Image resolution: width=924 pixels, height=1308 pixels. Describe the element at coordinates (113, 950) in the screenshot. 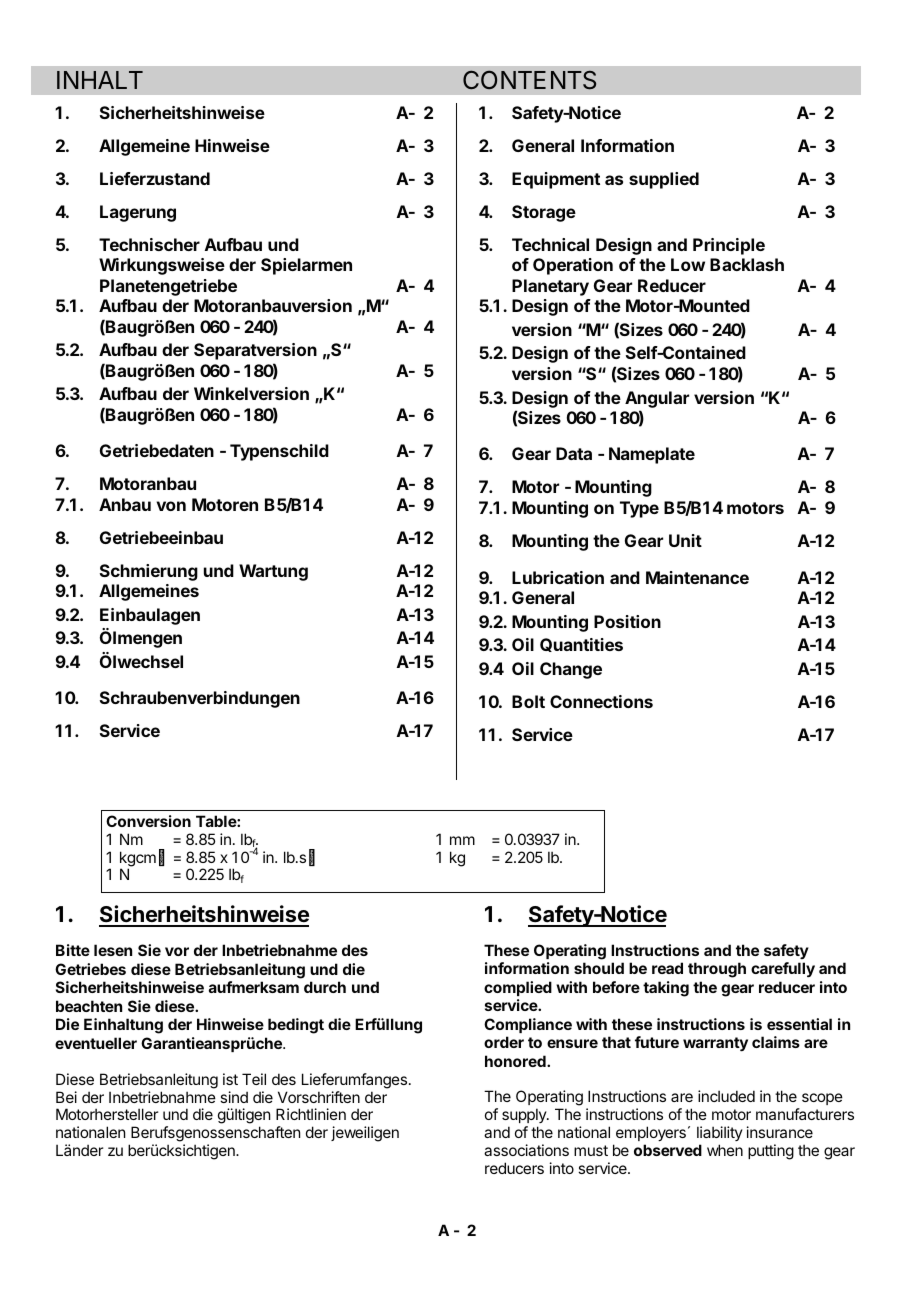

I see `lesen` at that location.
